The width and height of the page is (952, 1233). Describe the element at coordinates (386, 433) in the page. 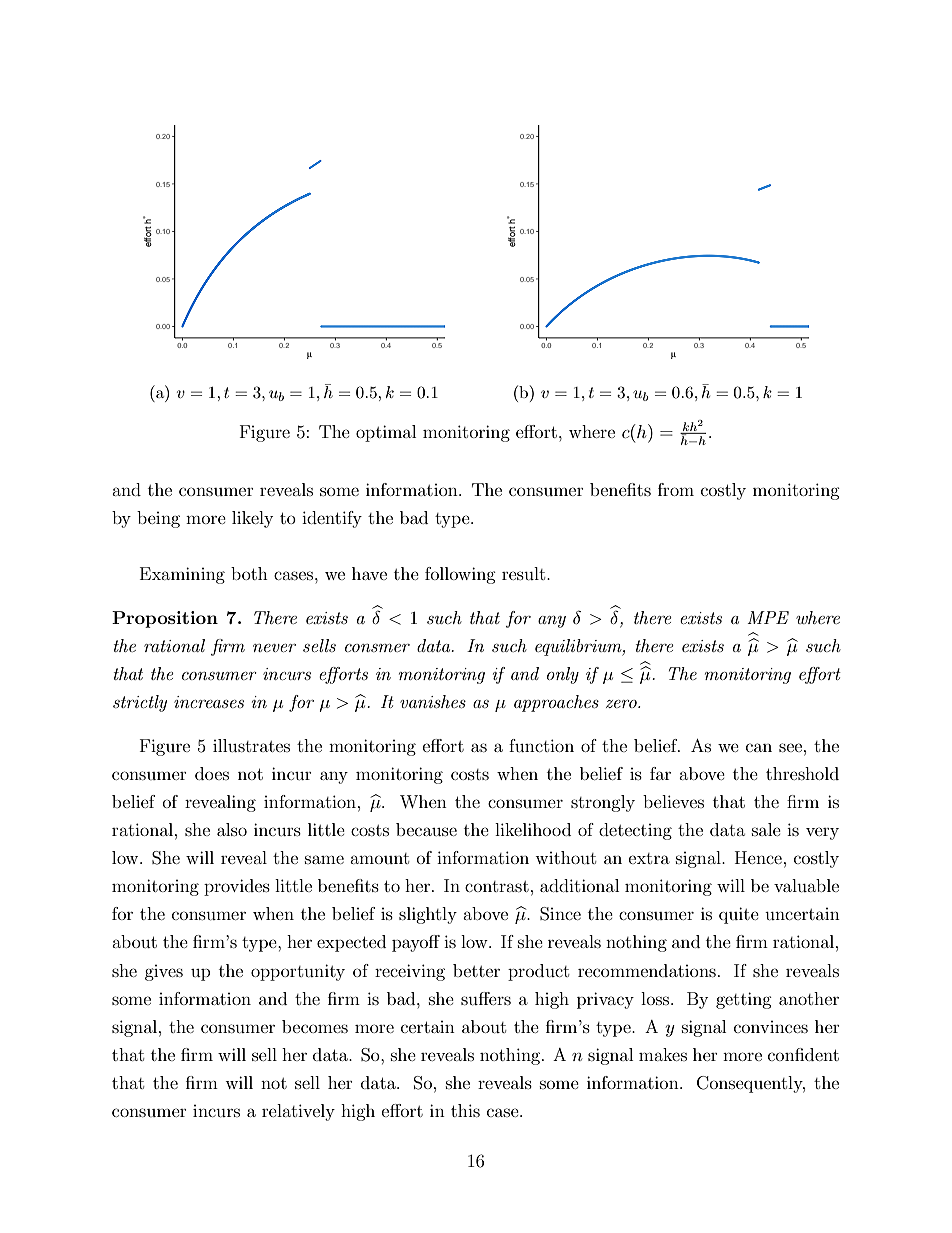

I see `optimal` at that location.
